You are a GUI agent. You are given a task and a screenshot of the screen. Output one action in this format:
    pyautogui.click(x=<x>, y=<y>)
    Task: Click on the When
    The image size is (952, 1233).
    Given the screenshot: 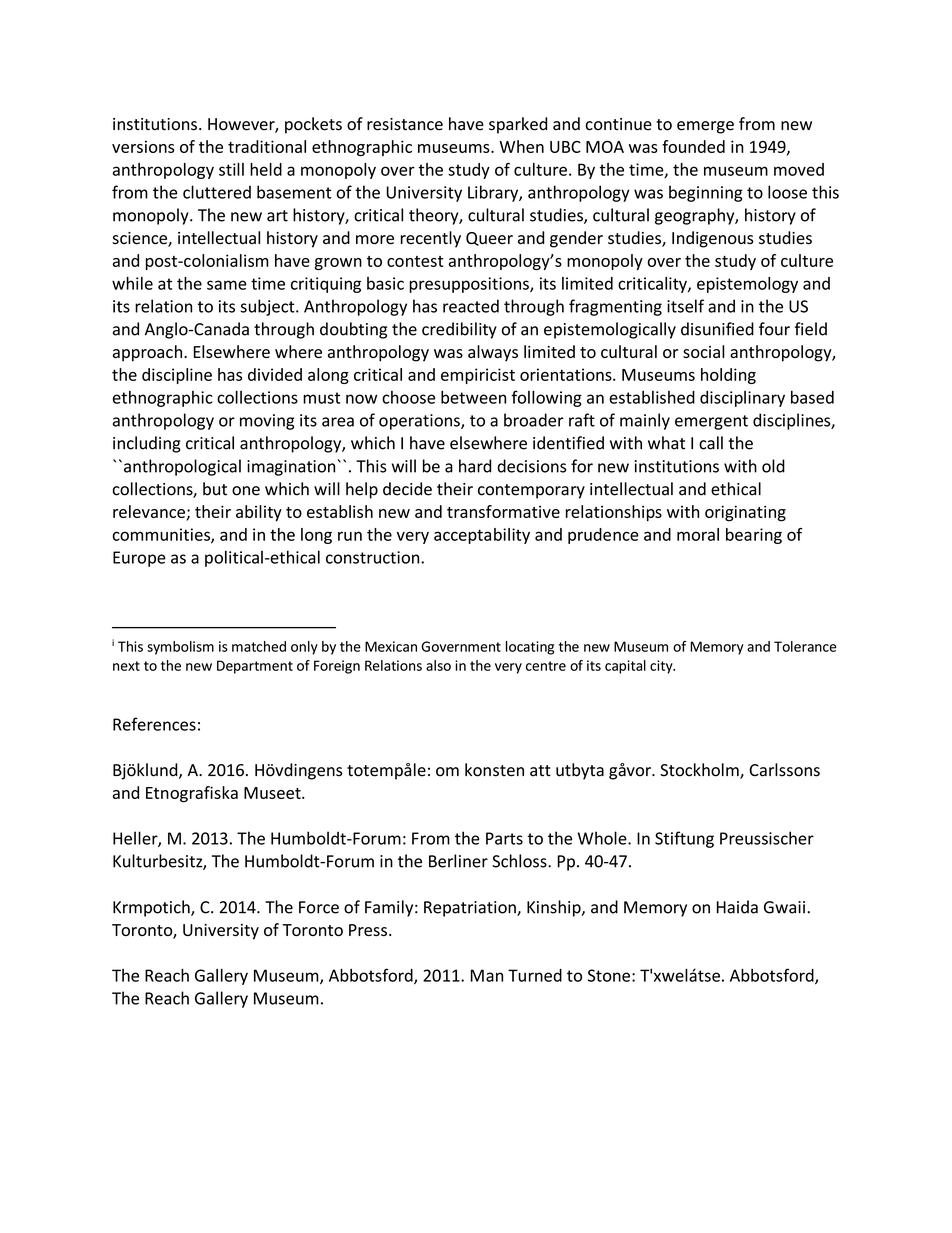 What is the action you would take?
    pyautogui.click(x=521, y=146)
